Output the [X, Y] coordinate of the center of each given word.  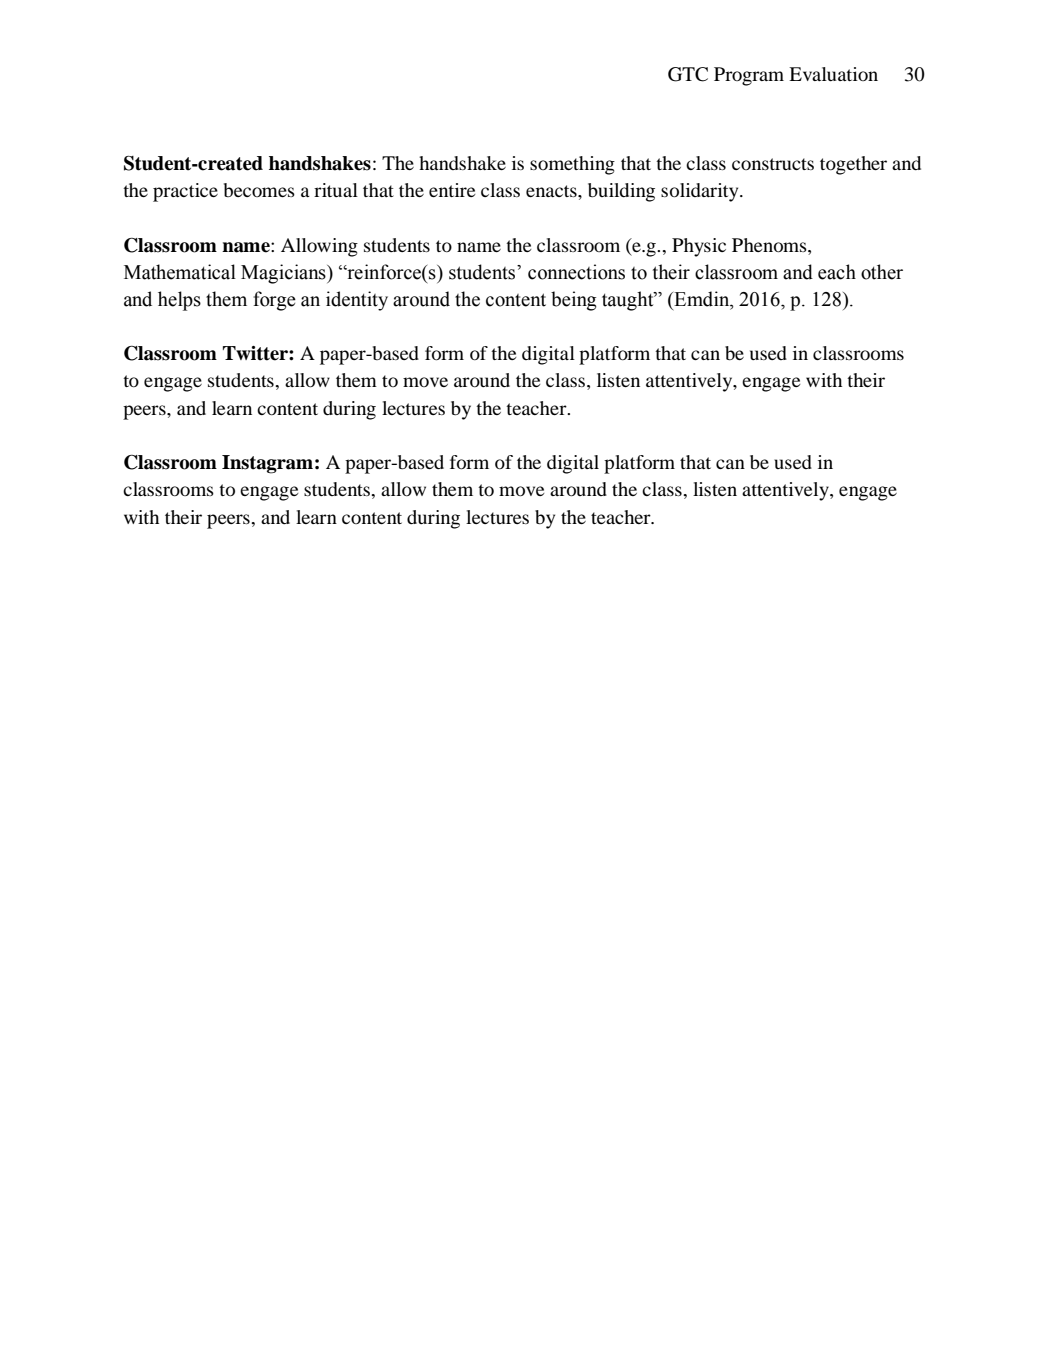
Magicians [284, 274]
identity [357, 301]
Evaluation [833, 74]
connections [576, 272]
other [882, 272]
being [574, 301]
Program [749, 76]
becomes [259, 190]
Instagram [267, 464]
